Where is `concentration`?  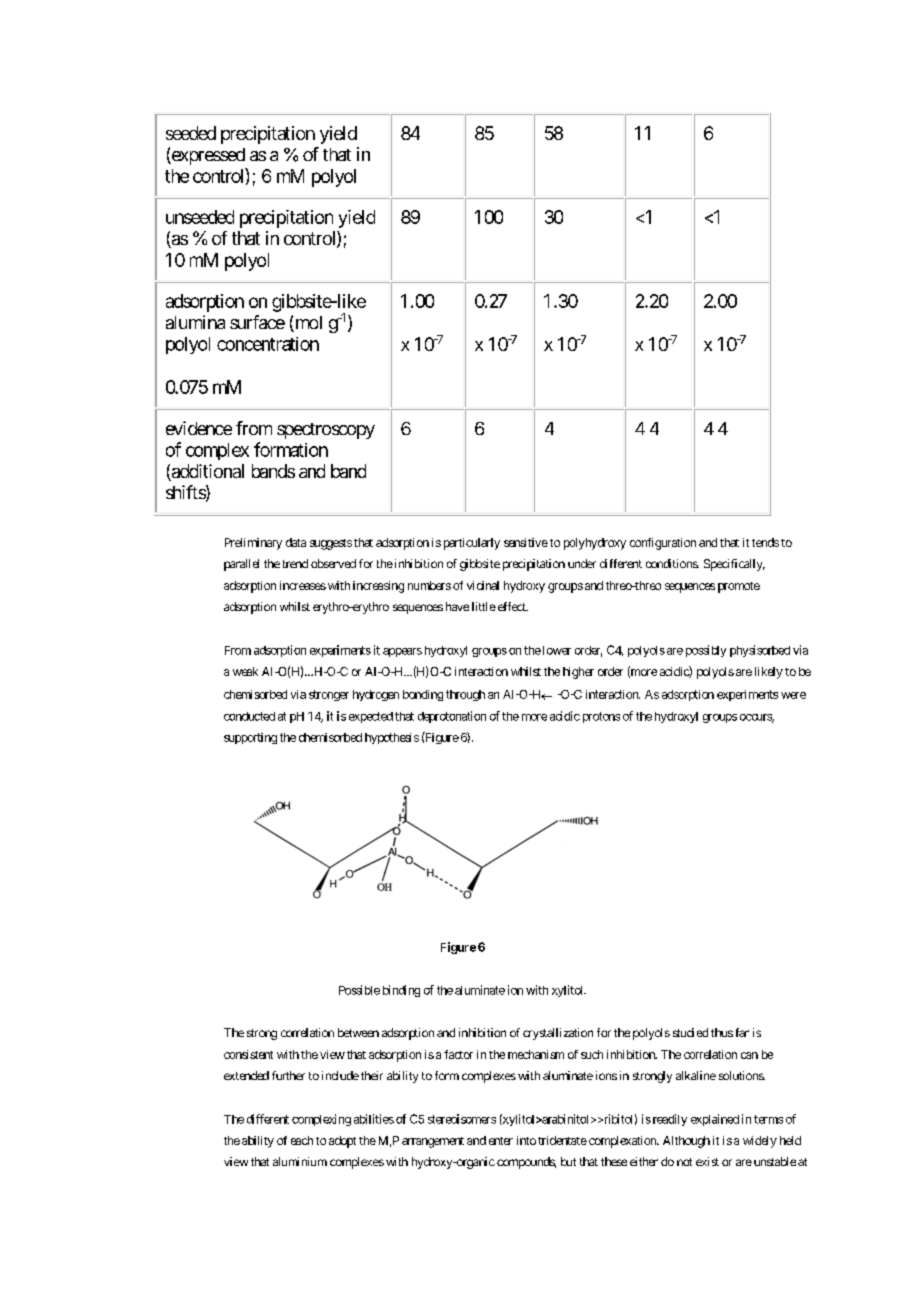
concentration is located at coordinates (268, 344).
